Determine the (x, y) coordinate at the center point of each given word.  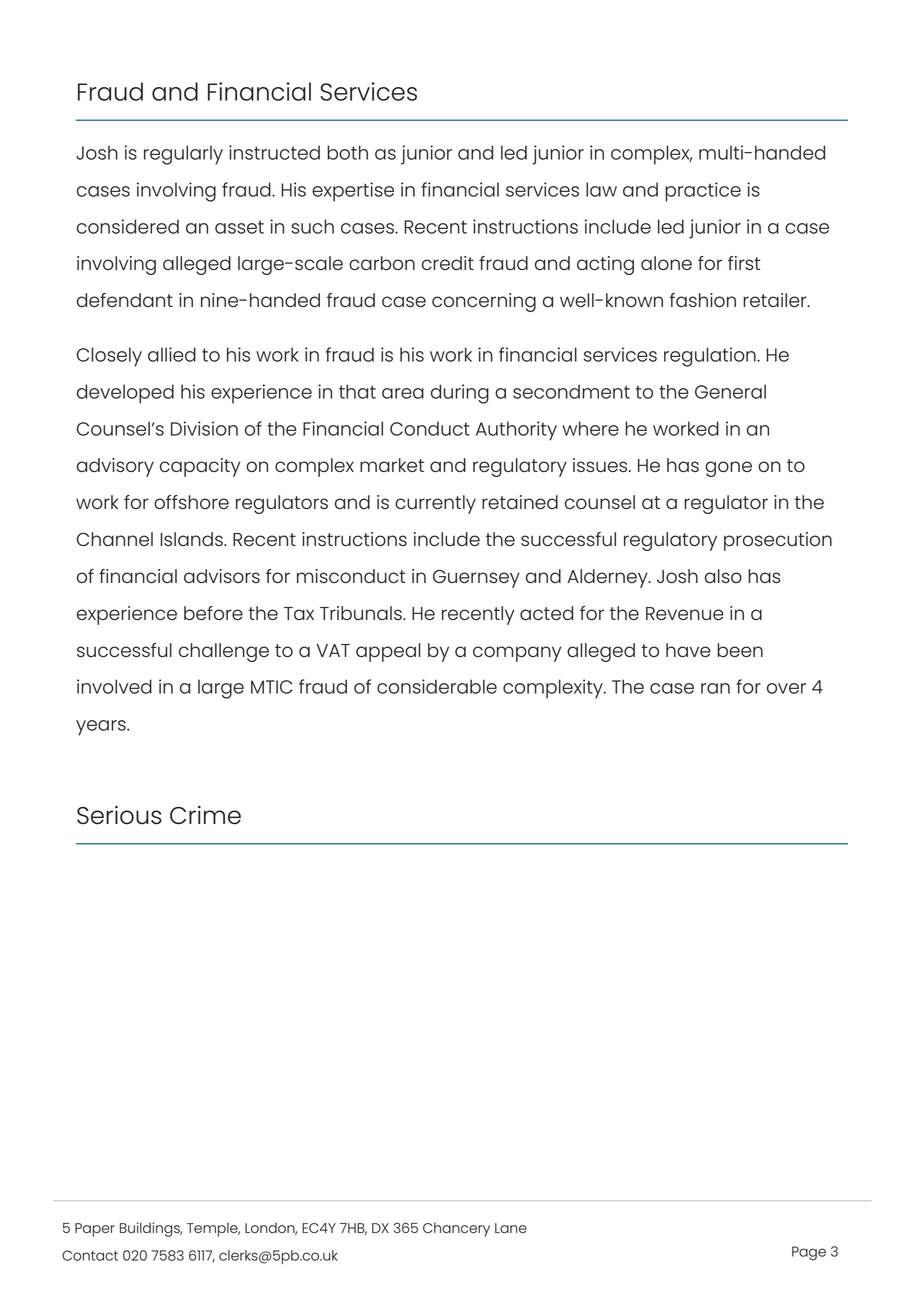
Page (809, 1253)
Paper (95, 1230)
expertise (353, 192)
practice (703, 192)
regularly (183, 155)
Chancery (456, 1229)
